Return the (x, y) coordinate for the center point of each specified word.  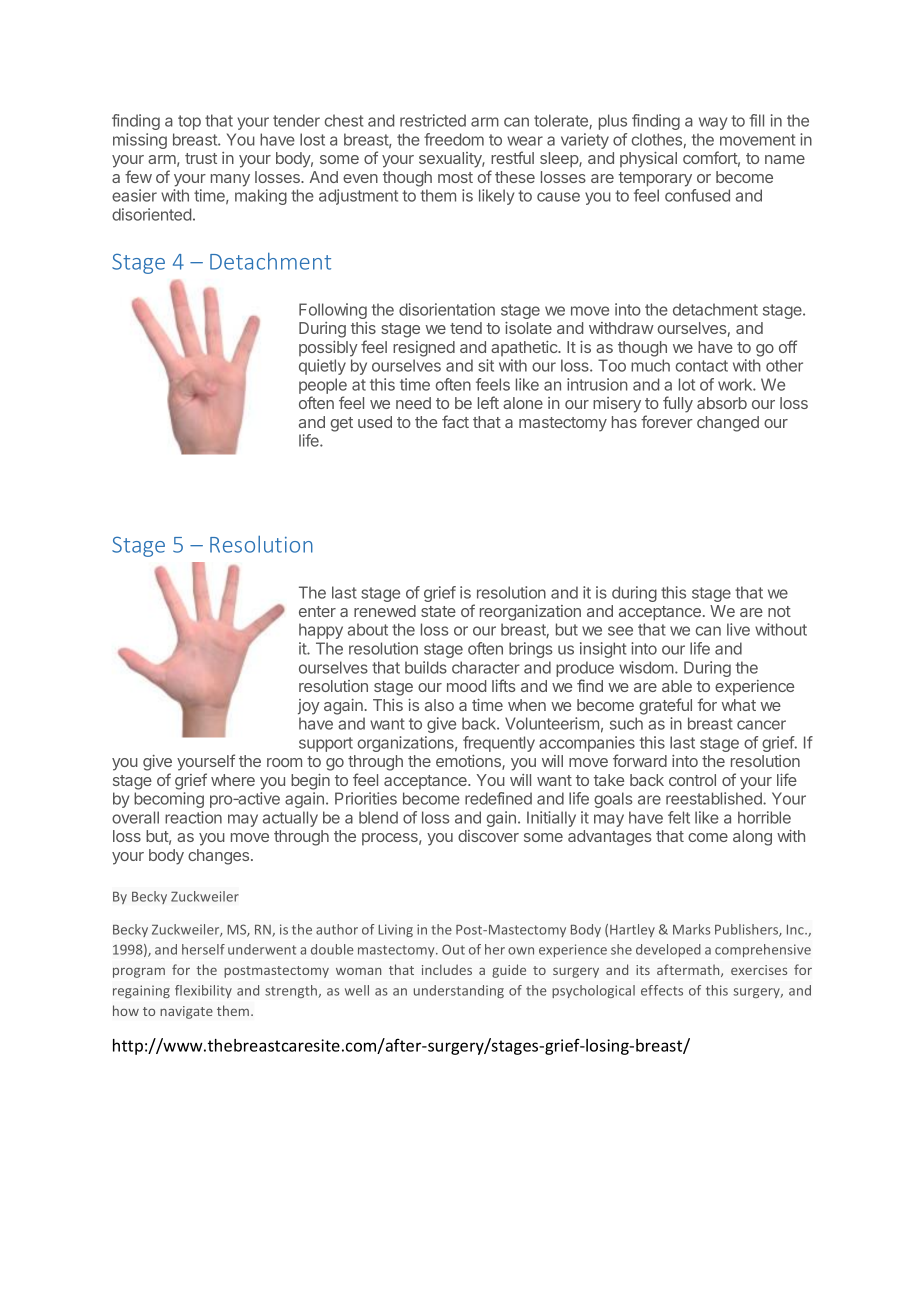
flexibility (203, 991)
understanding (459, 991)
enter (317, 611)
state (438, 611)
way (713, 123)
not (779, 611)
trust (201, 158)
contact (702, 366)
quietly (322, 367)
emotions (469, 762)
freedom (454, 139)
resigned (424, 349)
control (692, 780)
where (233, 780)
